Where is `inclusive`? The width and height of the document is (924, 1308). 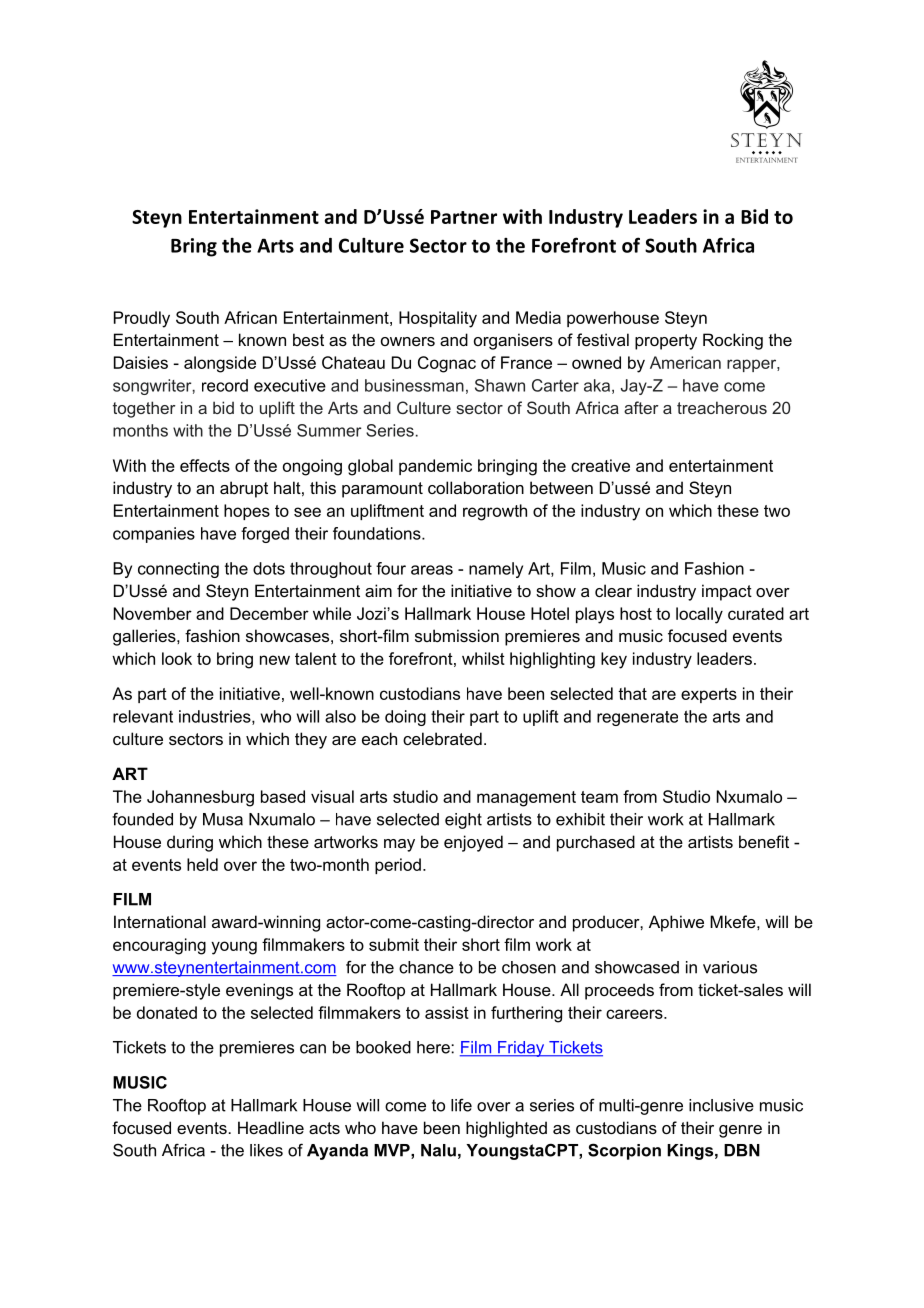
inclusive is located at coordinates (721, 1105).
